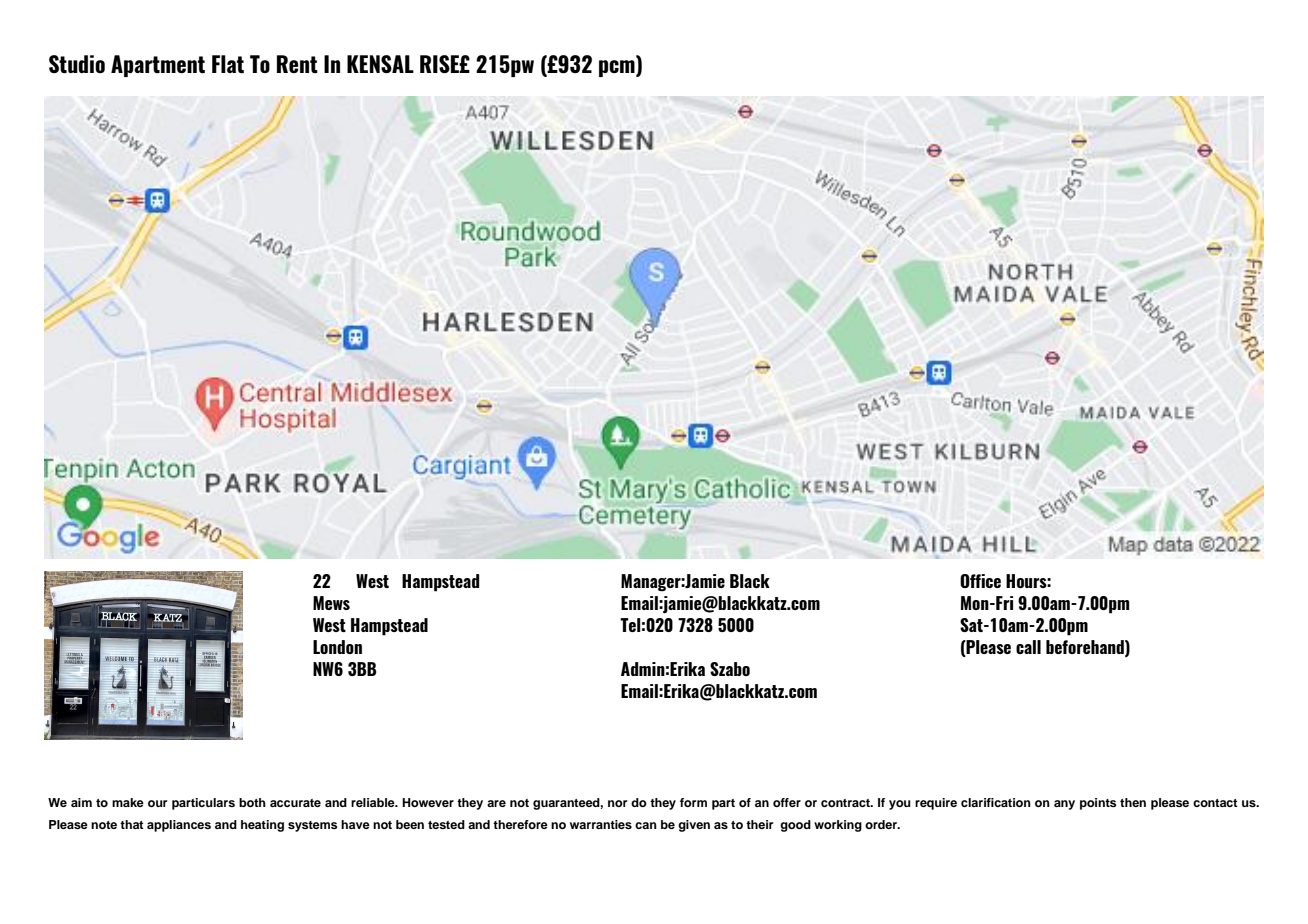 Image resolution: width=1308 pixels, height=924 pixels. What do you see at coordinates (252, 802) in the image?
I see `both` at bounding box center [252, 802].
